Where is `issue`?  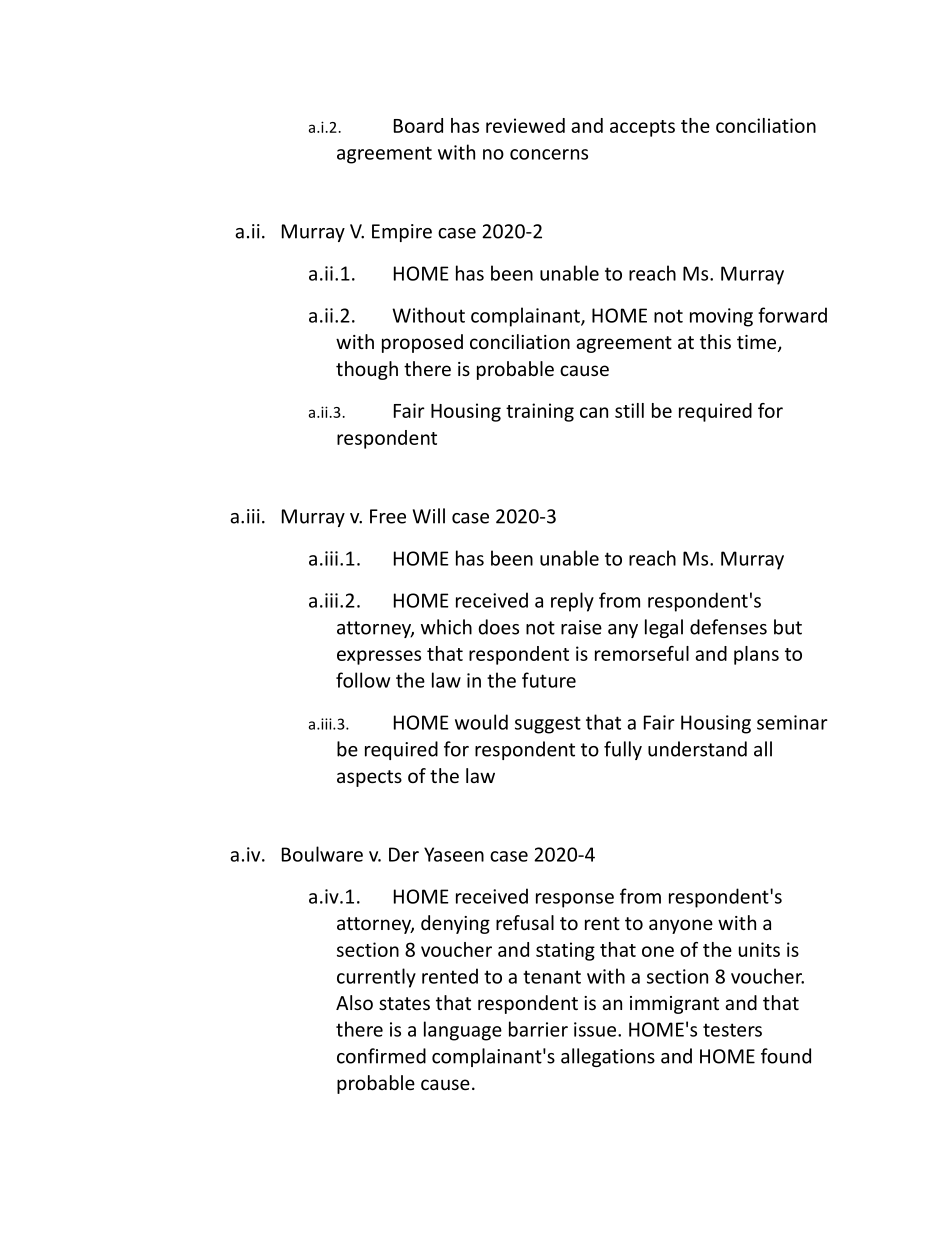 issue is located at coordinates (596, 1029).
